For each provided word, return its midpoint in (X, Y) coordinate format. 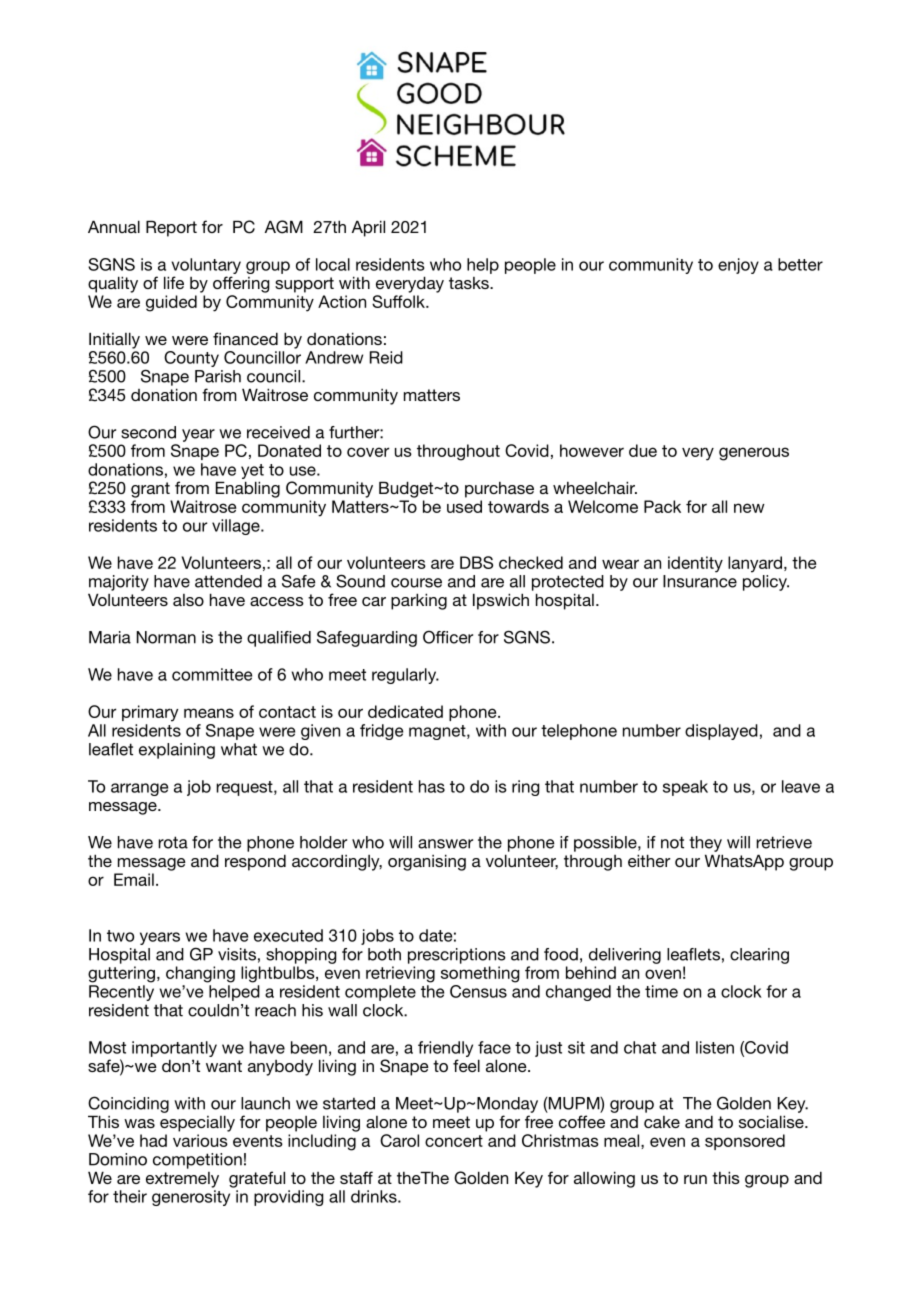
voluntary (206, 266)
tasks (470, 283)
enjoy (738, 266)
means (209, 713)
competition (197, 1161)
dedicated (405, 711)
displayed (721, 732)
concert (454, 1141)
